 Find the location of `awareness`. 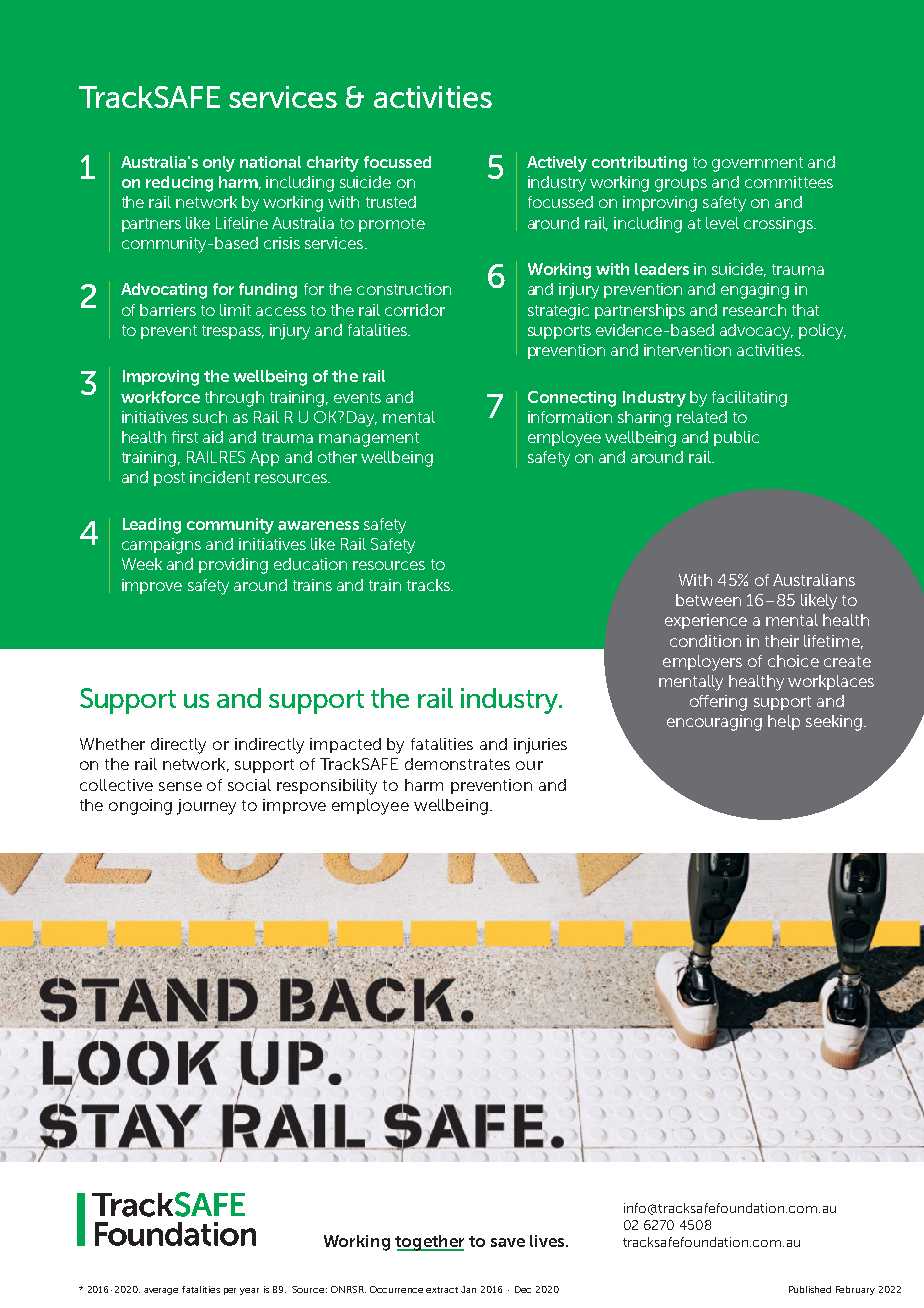

awareness is located at coordinates (318, 525).
